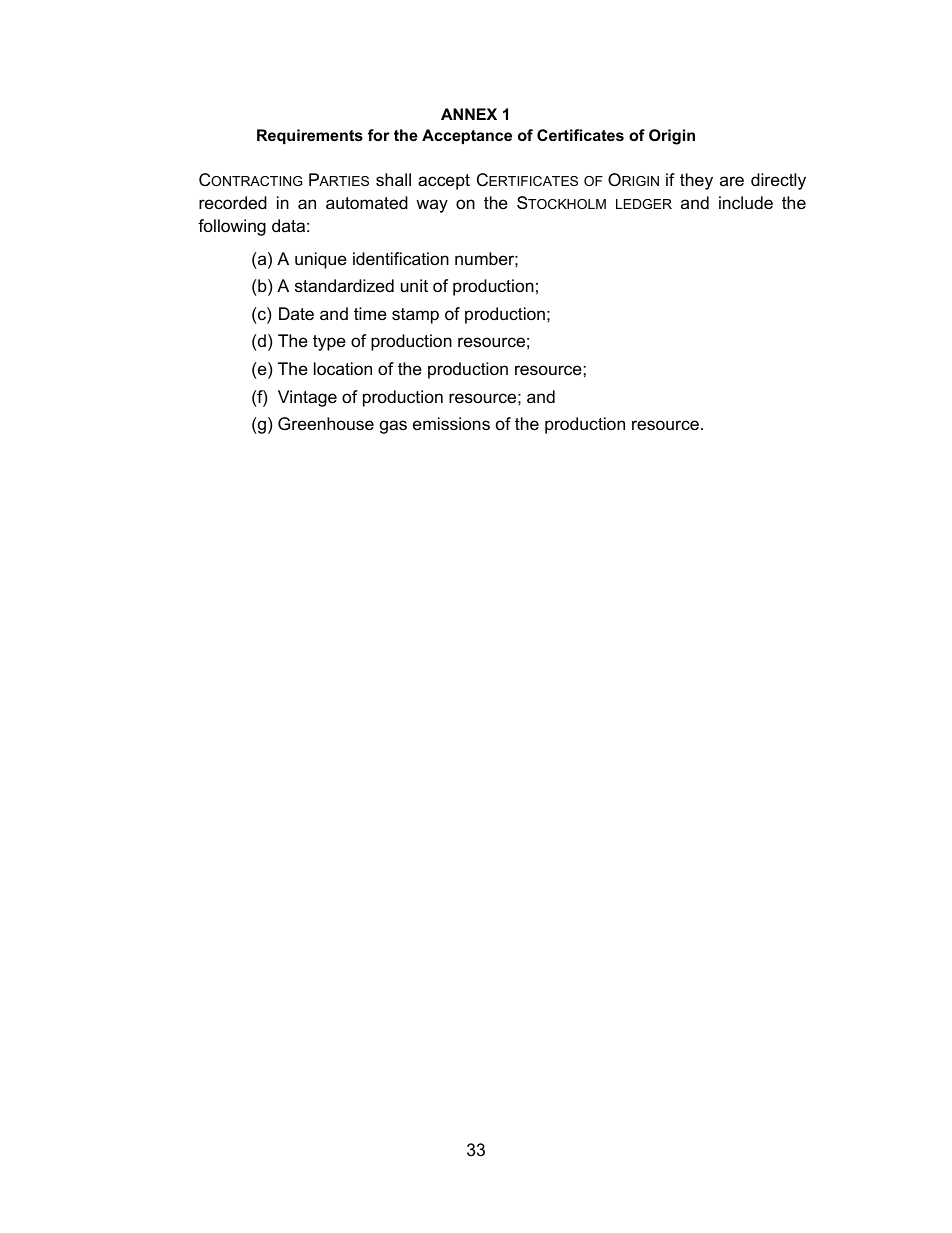 The image size is (952, 1233). I want to click on way, so click(432, 206).
